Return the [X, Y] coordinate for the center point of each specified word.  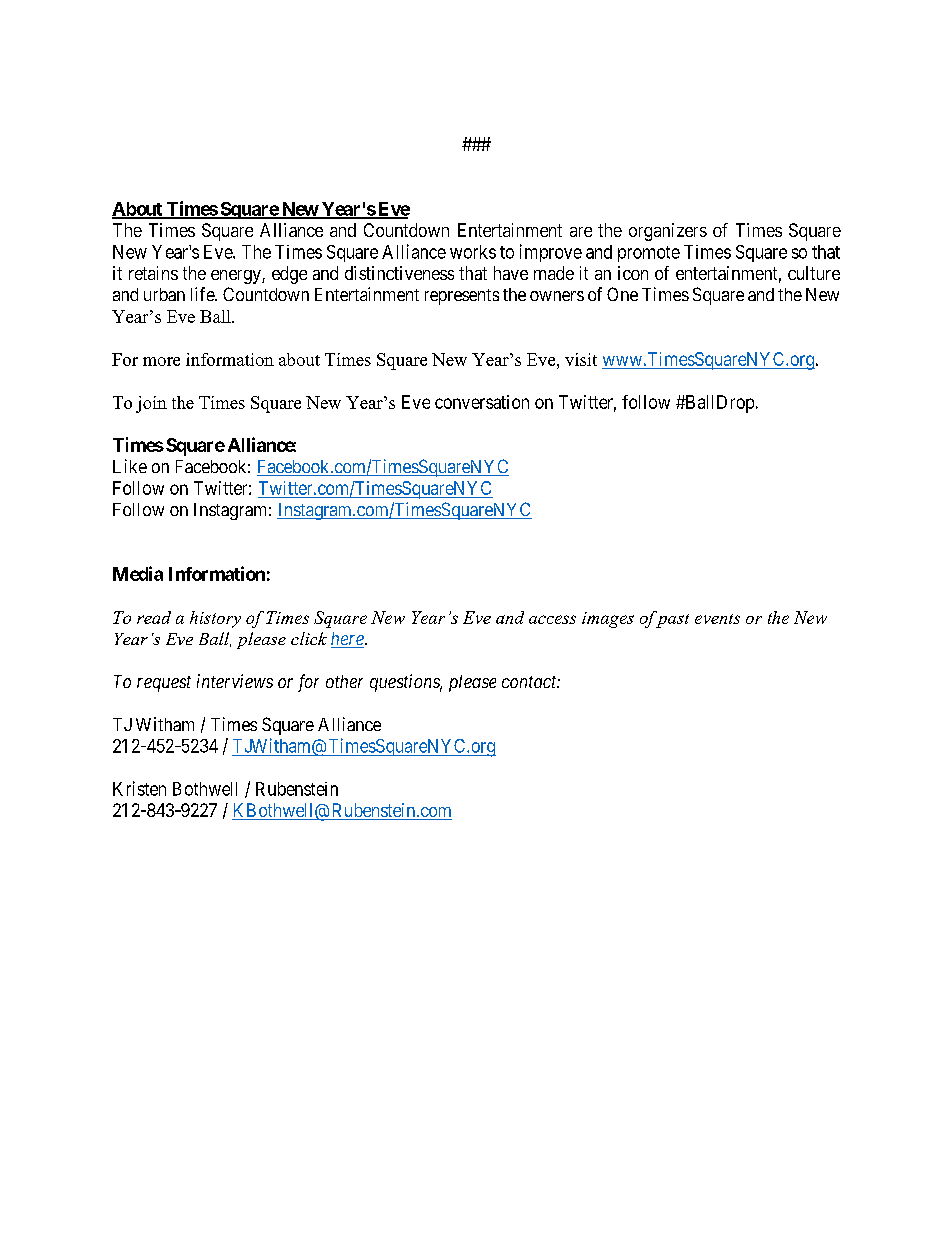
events [717, 619]
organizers [668, 232]
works [473, 252]
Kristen [139, 788]
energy [237, 277]
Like [130, 466]
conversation [482, 402]
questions [406, 683]
